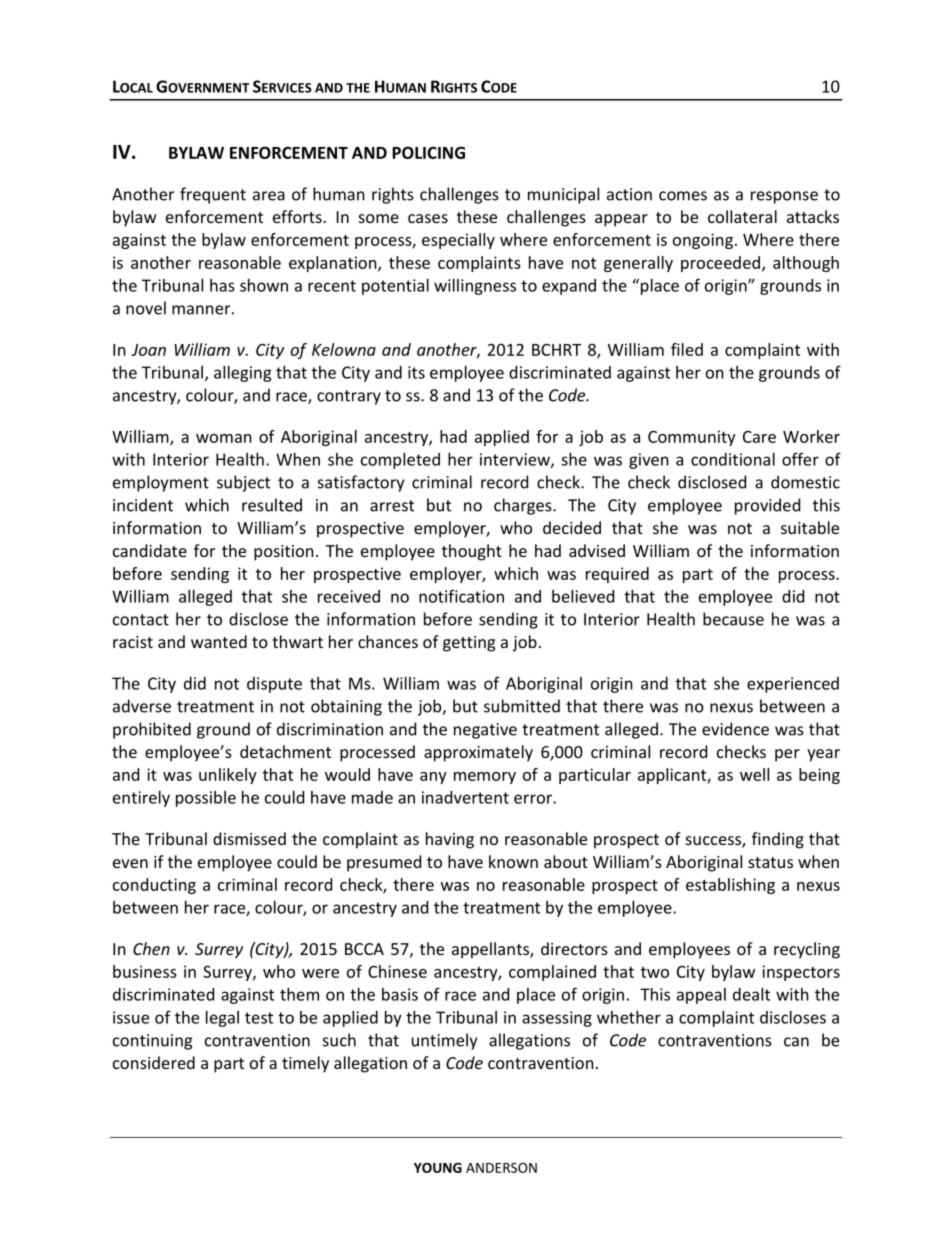 This image has width=952, height=1233. Describe the element at coordinates (759, 437) in the image. I see `Care` at that location.
